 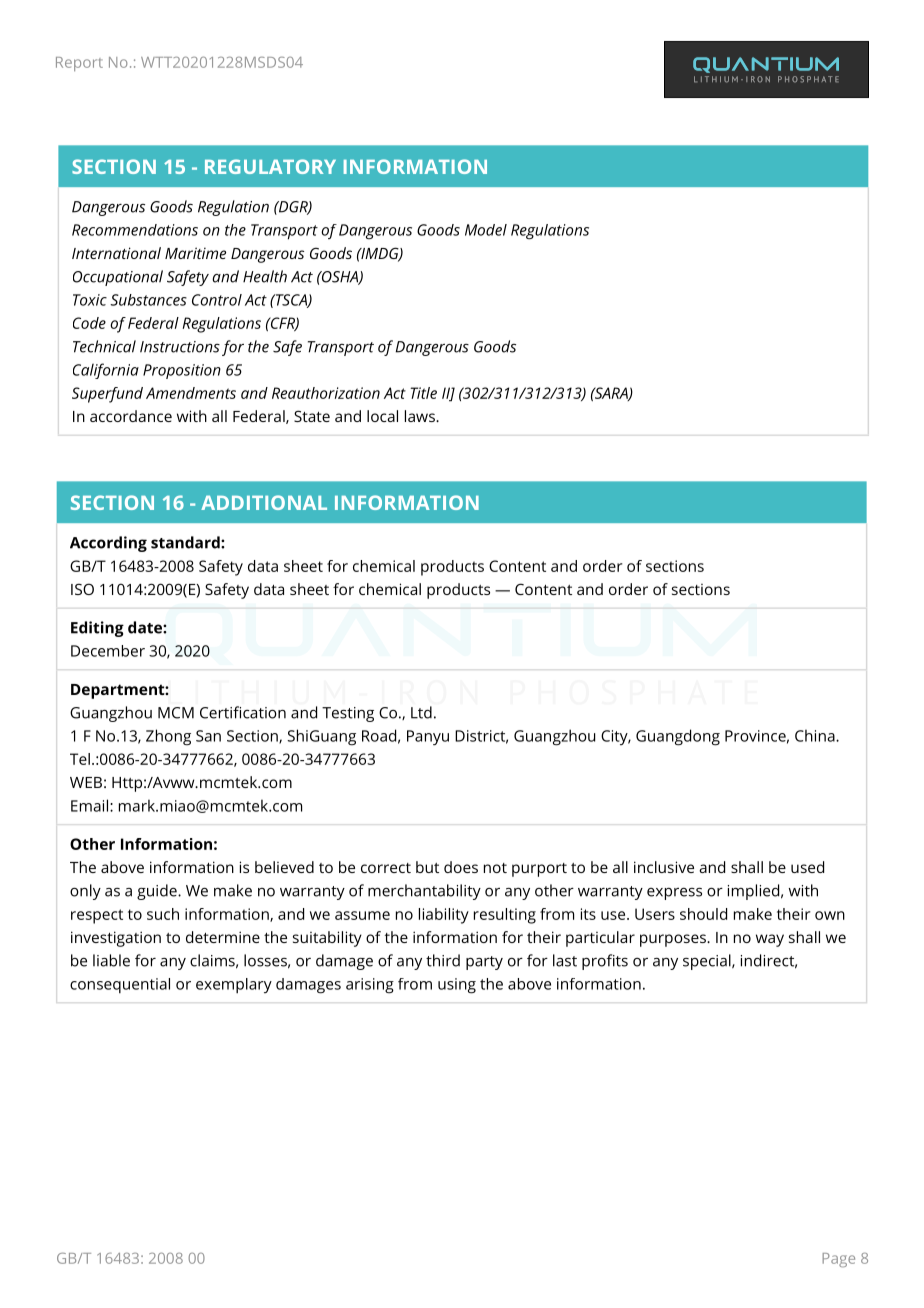 I want to click on Page, so click(x=838, y=1260).
